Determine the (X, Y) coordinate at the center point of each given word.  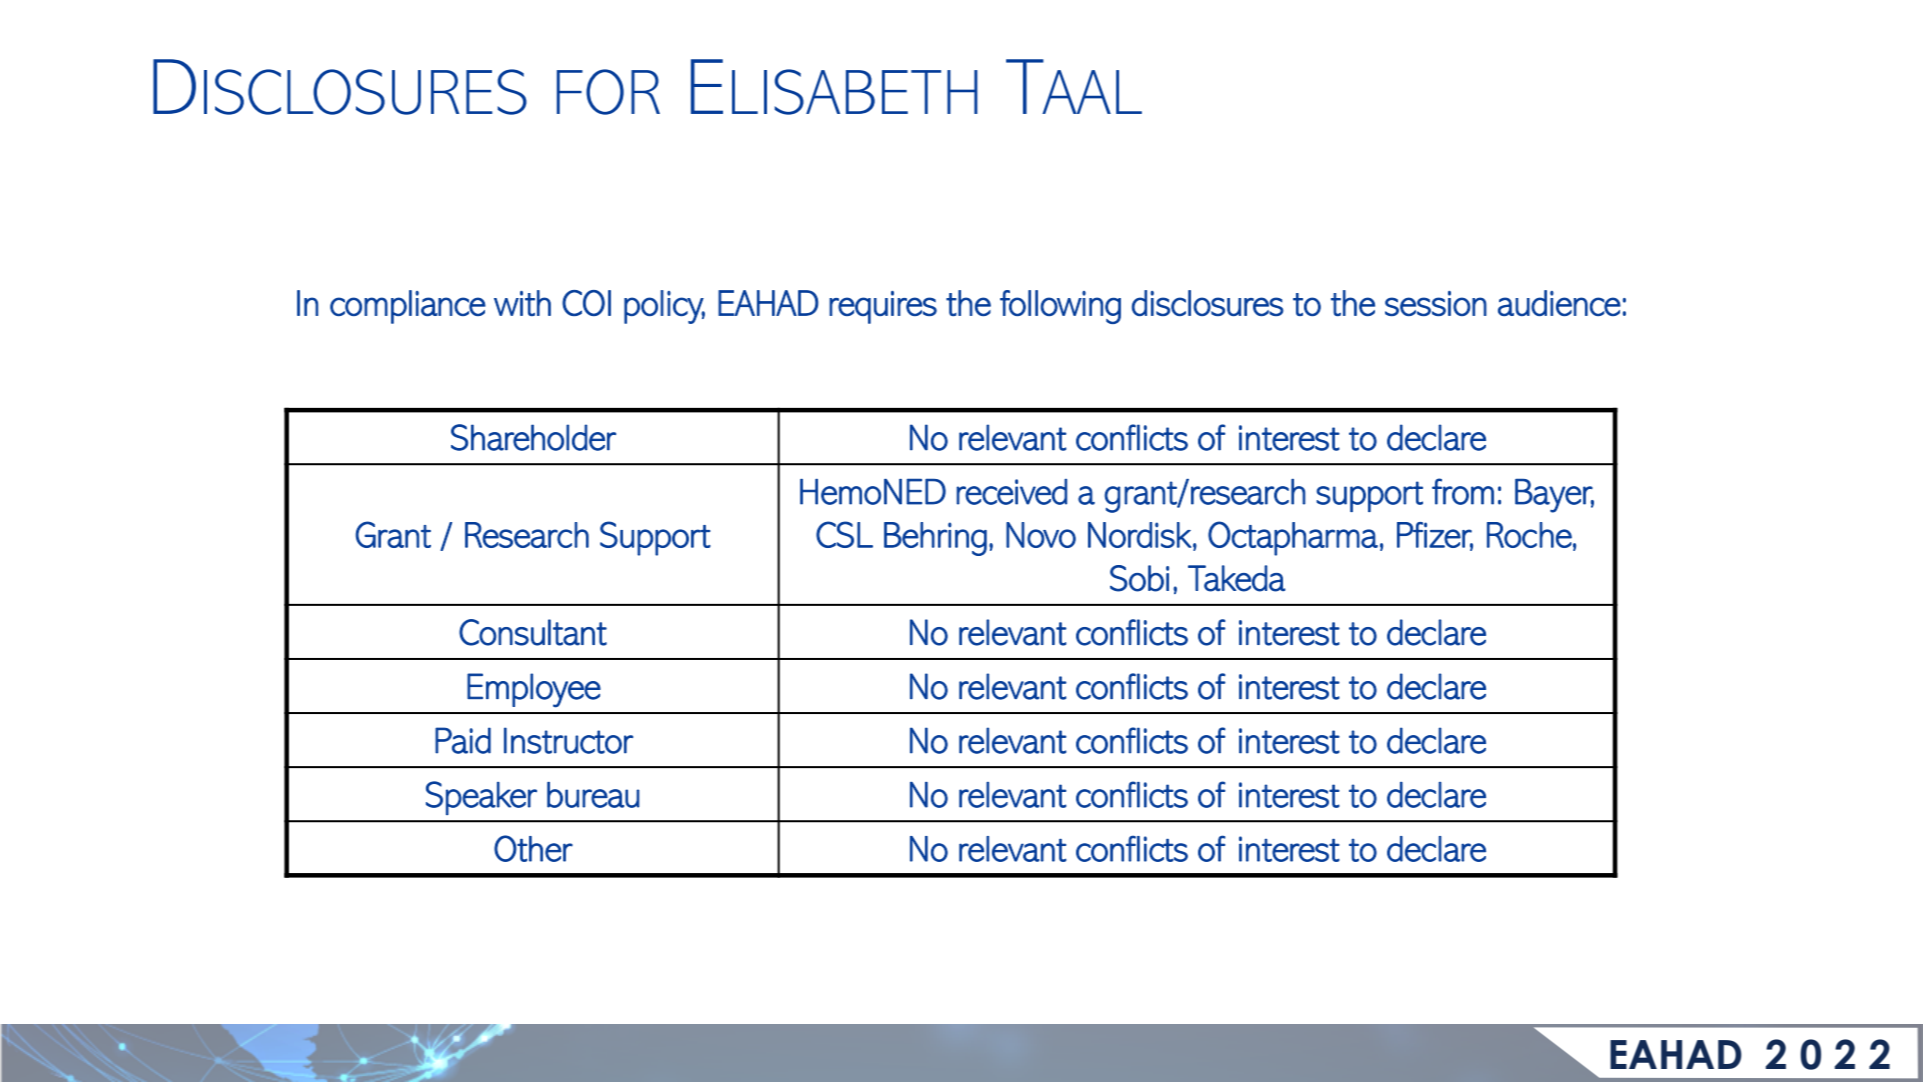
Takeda (1237, 578)
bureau (593, 795)
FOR (608, 92)
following (1060, 307)
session (1436, 303)
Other (533, 848)
